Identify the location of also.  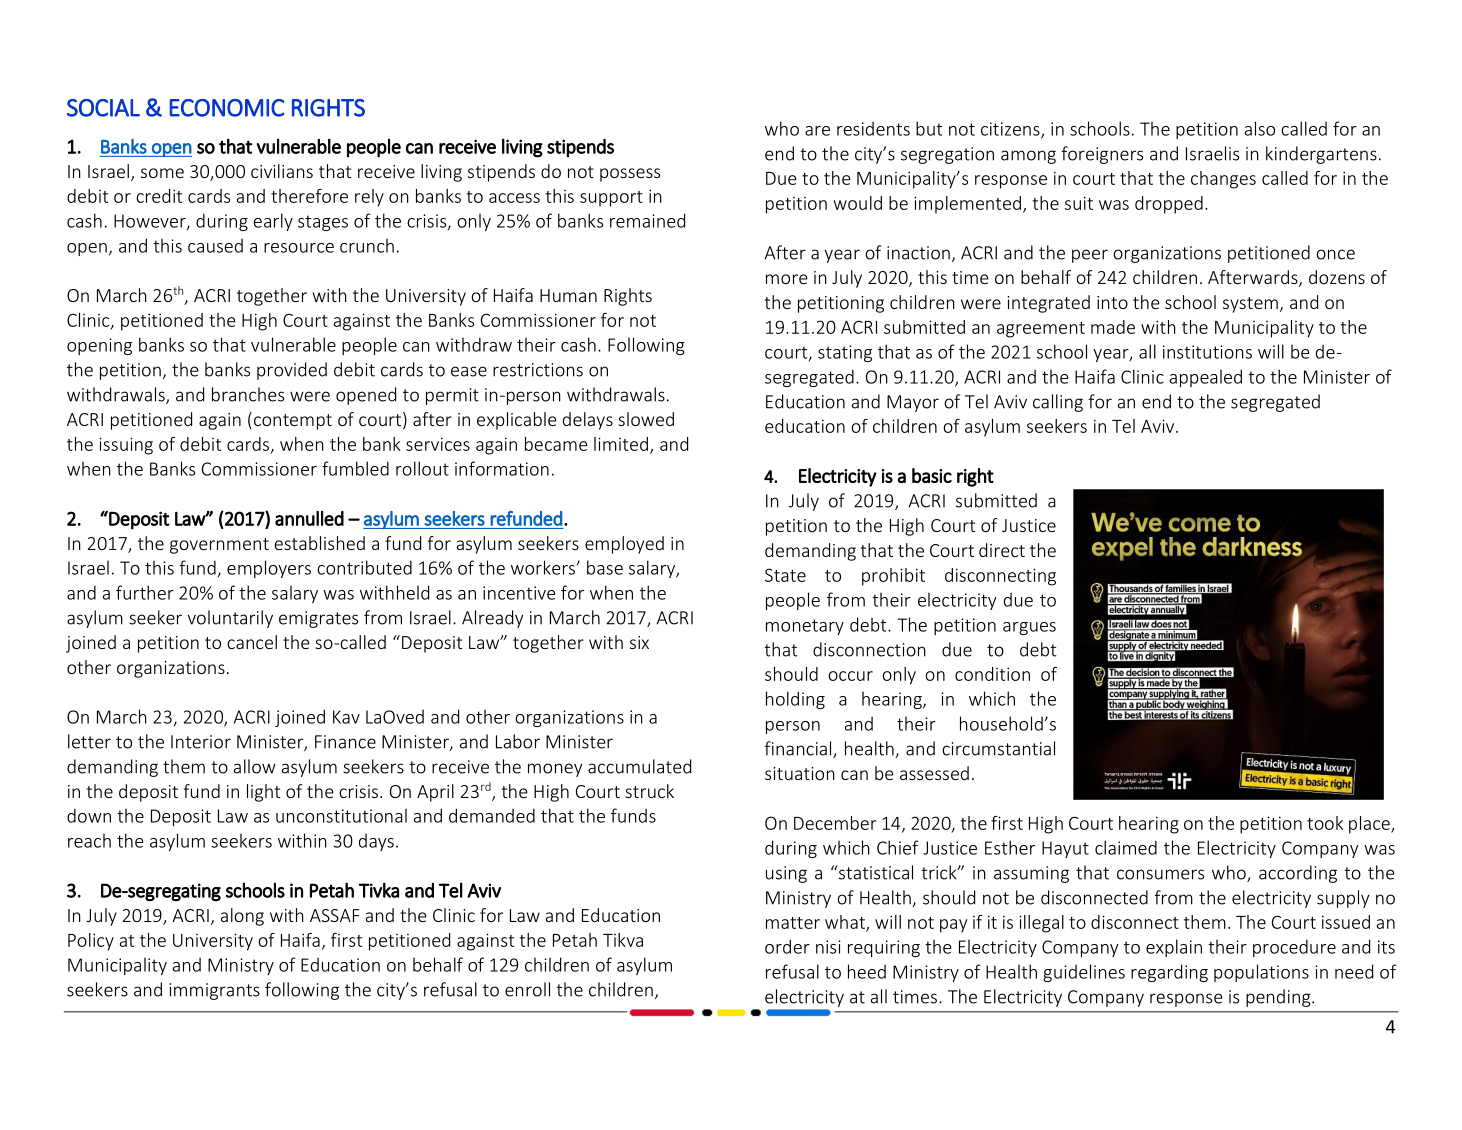
(1260, 128).
